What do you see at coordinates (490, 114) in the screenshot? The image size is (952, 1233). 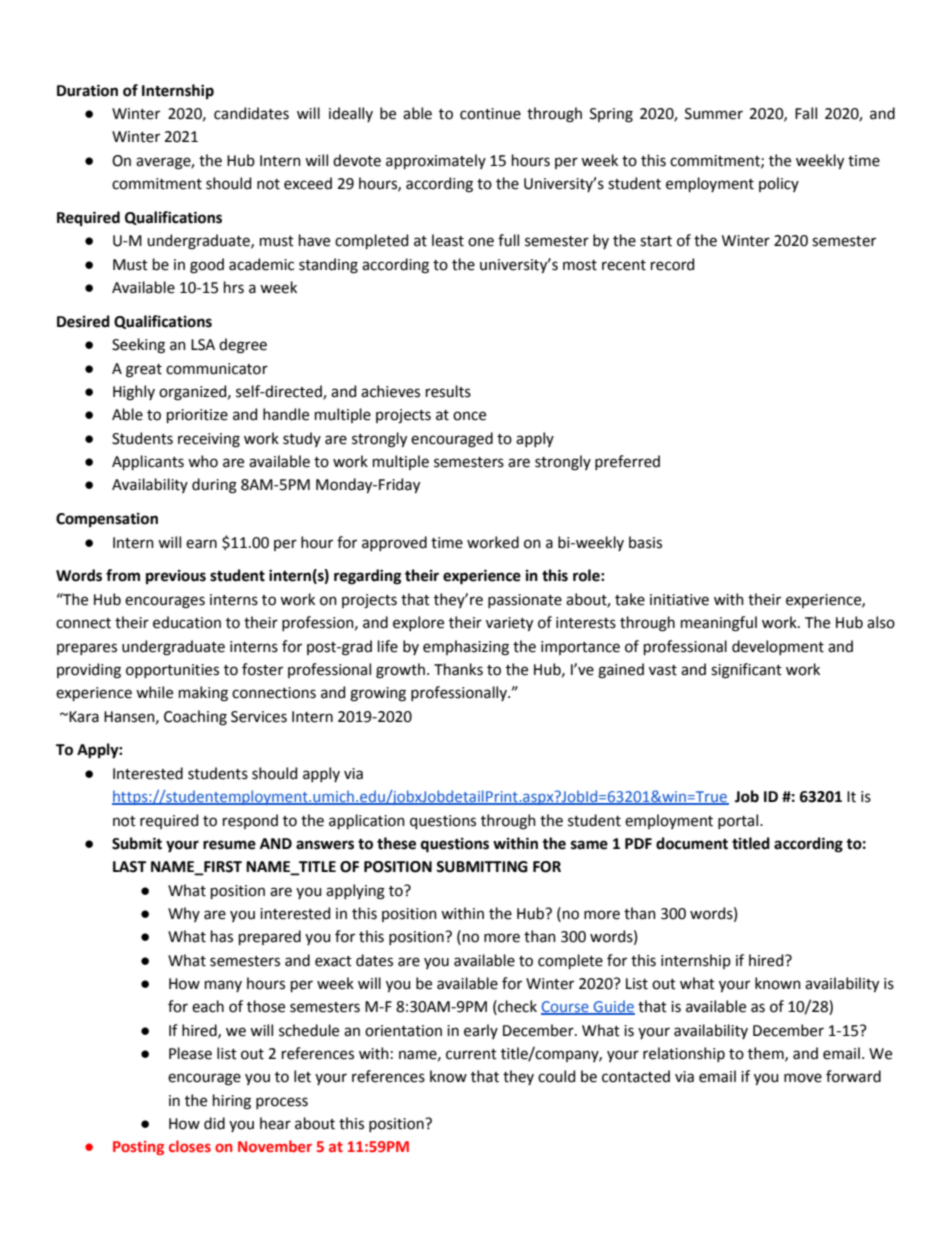 I see `continue` at bounding box center [490, 114].
